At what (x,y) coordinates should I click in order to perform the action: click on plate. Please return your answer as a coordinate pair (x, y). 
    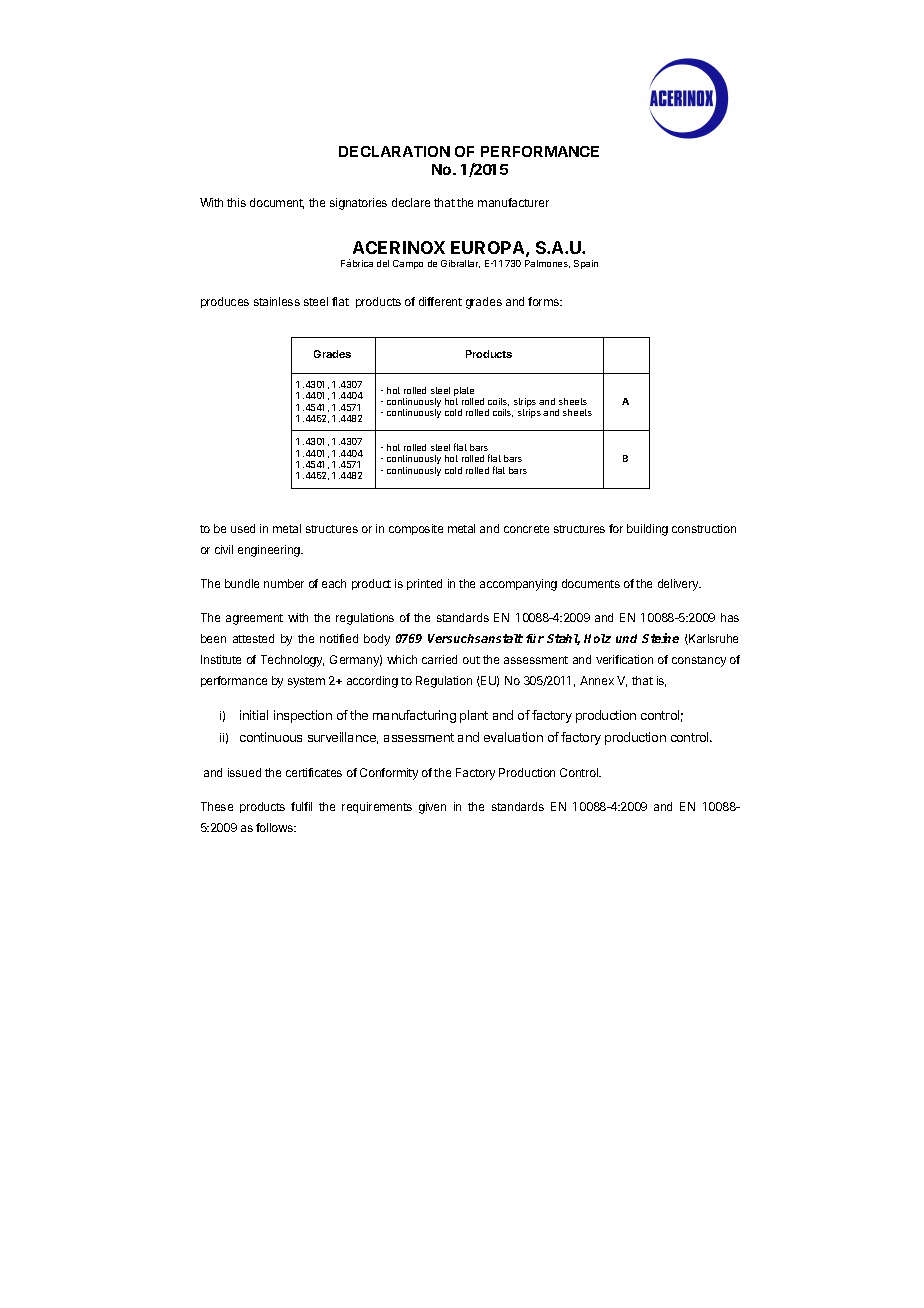
    Looking at the image, I should click on (464, 393).
